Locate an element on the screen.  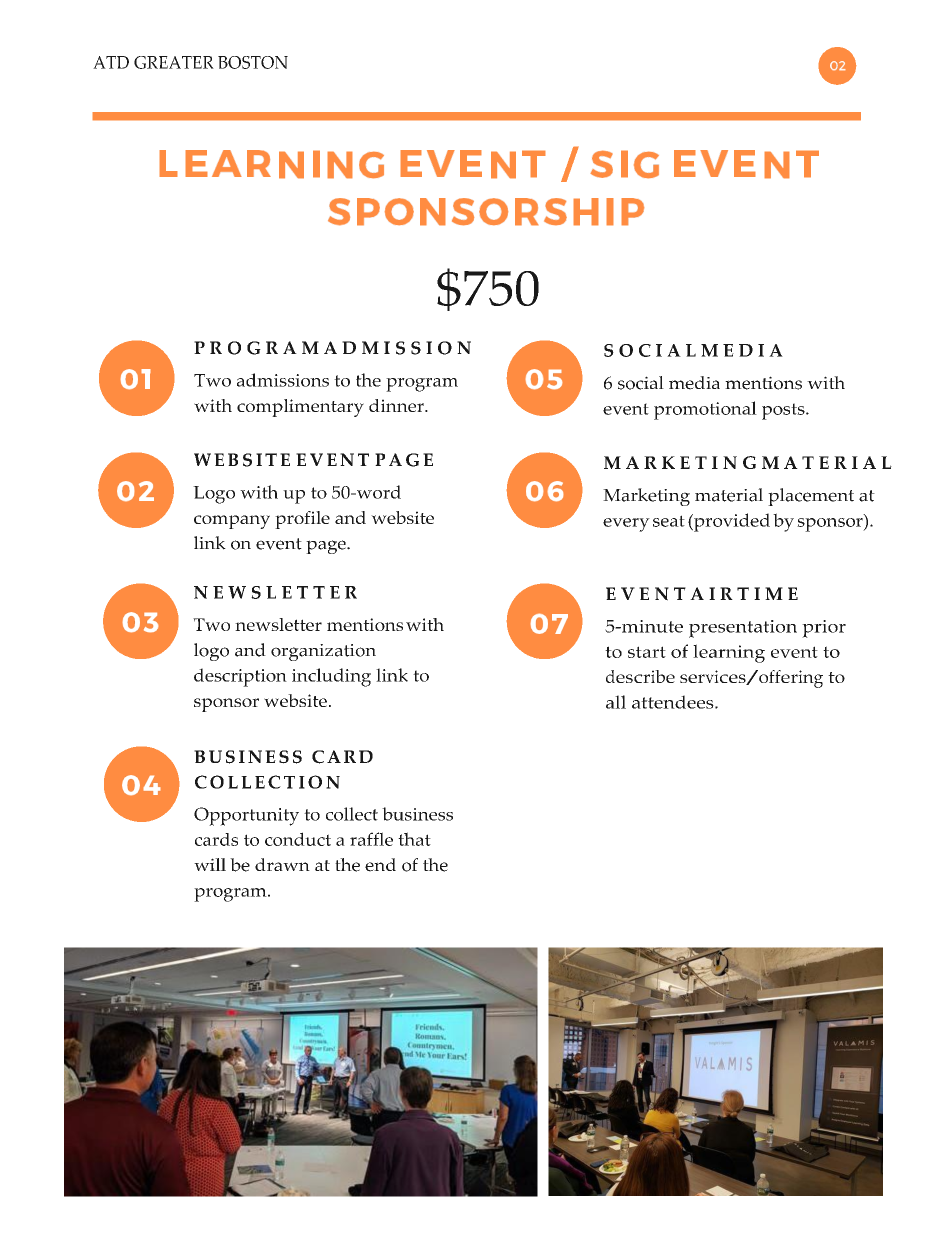
BOSTON is located at coordinates (253, 62).
